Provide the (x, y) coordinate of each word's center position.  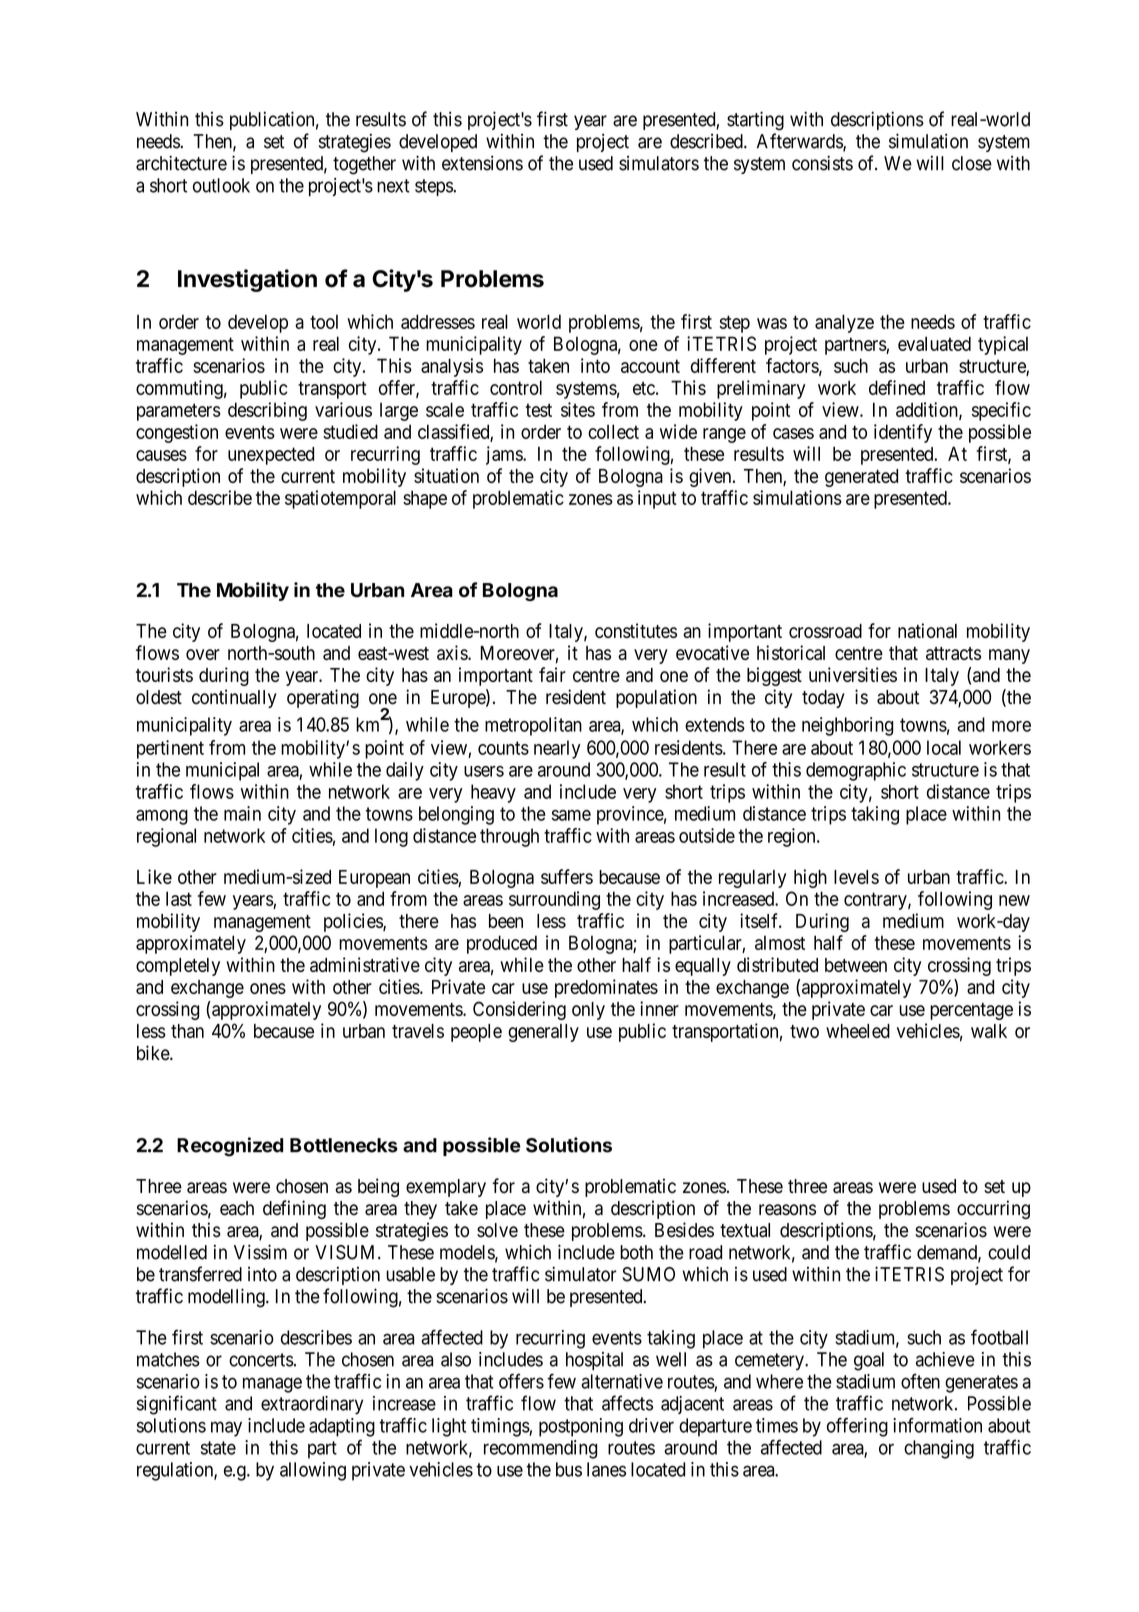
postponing (581, 1427)
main (242, 813)
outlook (221, 185)
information (937, 1425)
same (571, 815)
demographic (856, 771)
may (226, 1429)
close (972, 163)
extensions (482, 163)
